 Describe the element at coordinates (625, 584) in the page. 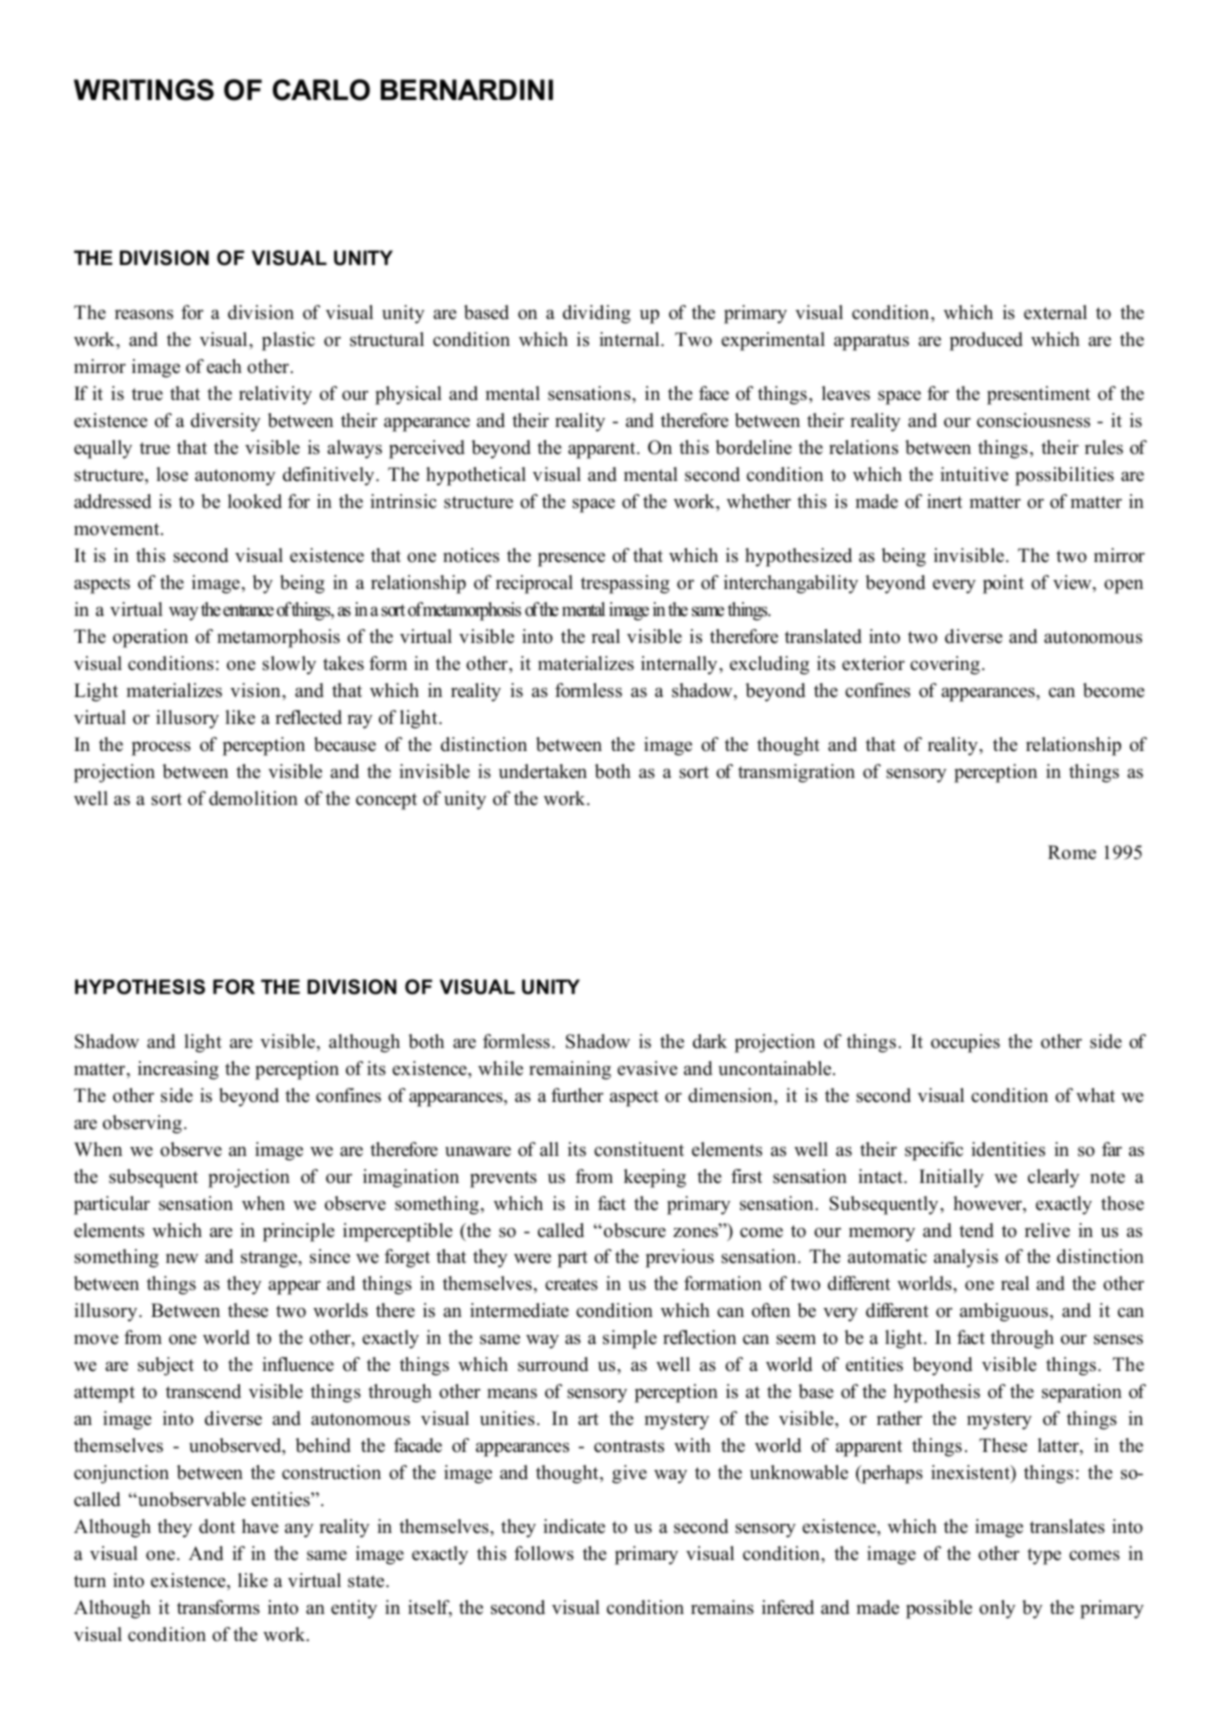

I see `trespassing` at that location.
